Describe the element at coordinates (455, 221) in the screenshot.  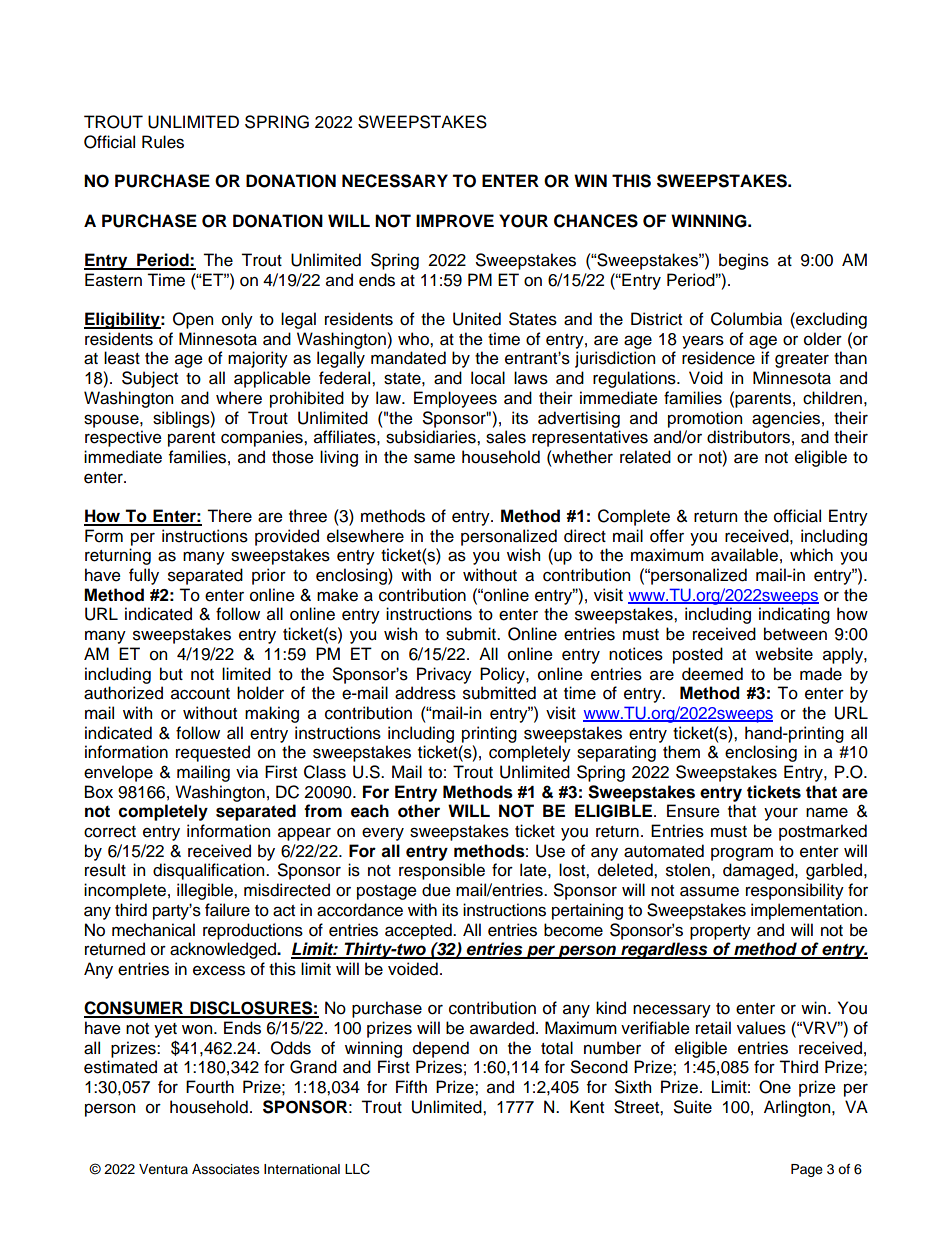
I see `IMPROVE` at that location.
